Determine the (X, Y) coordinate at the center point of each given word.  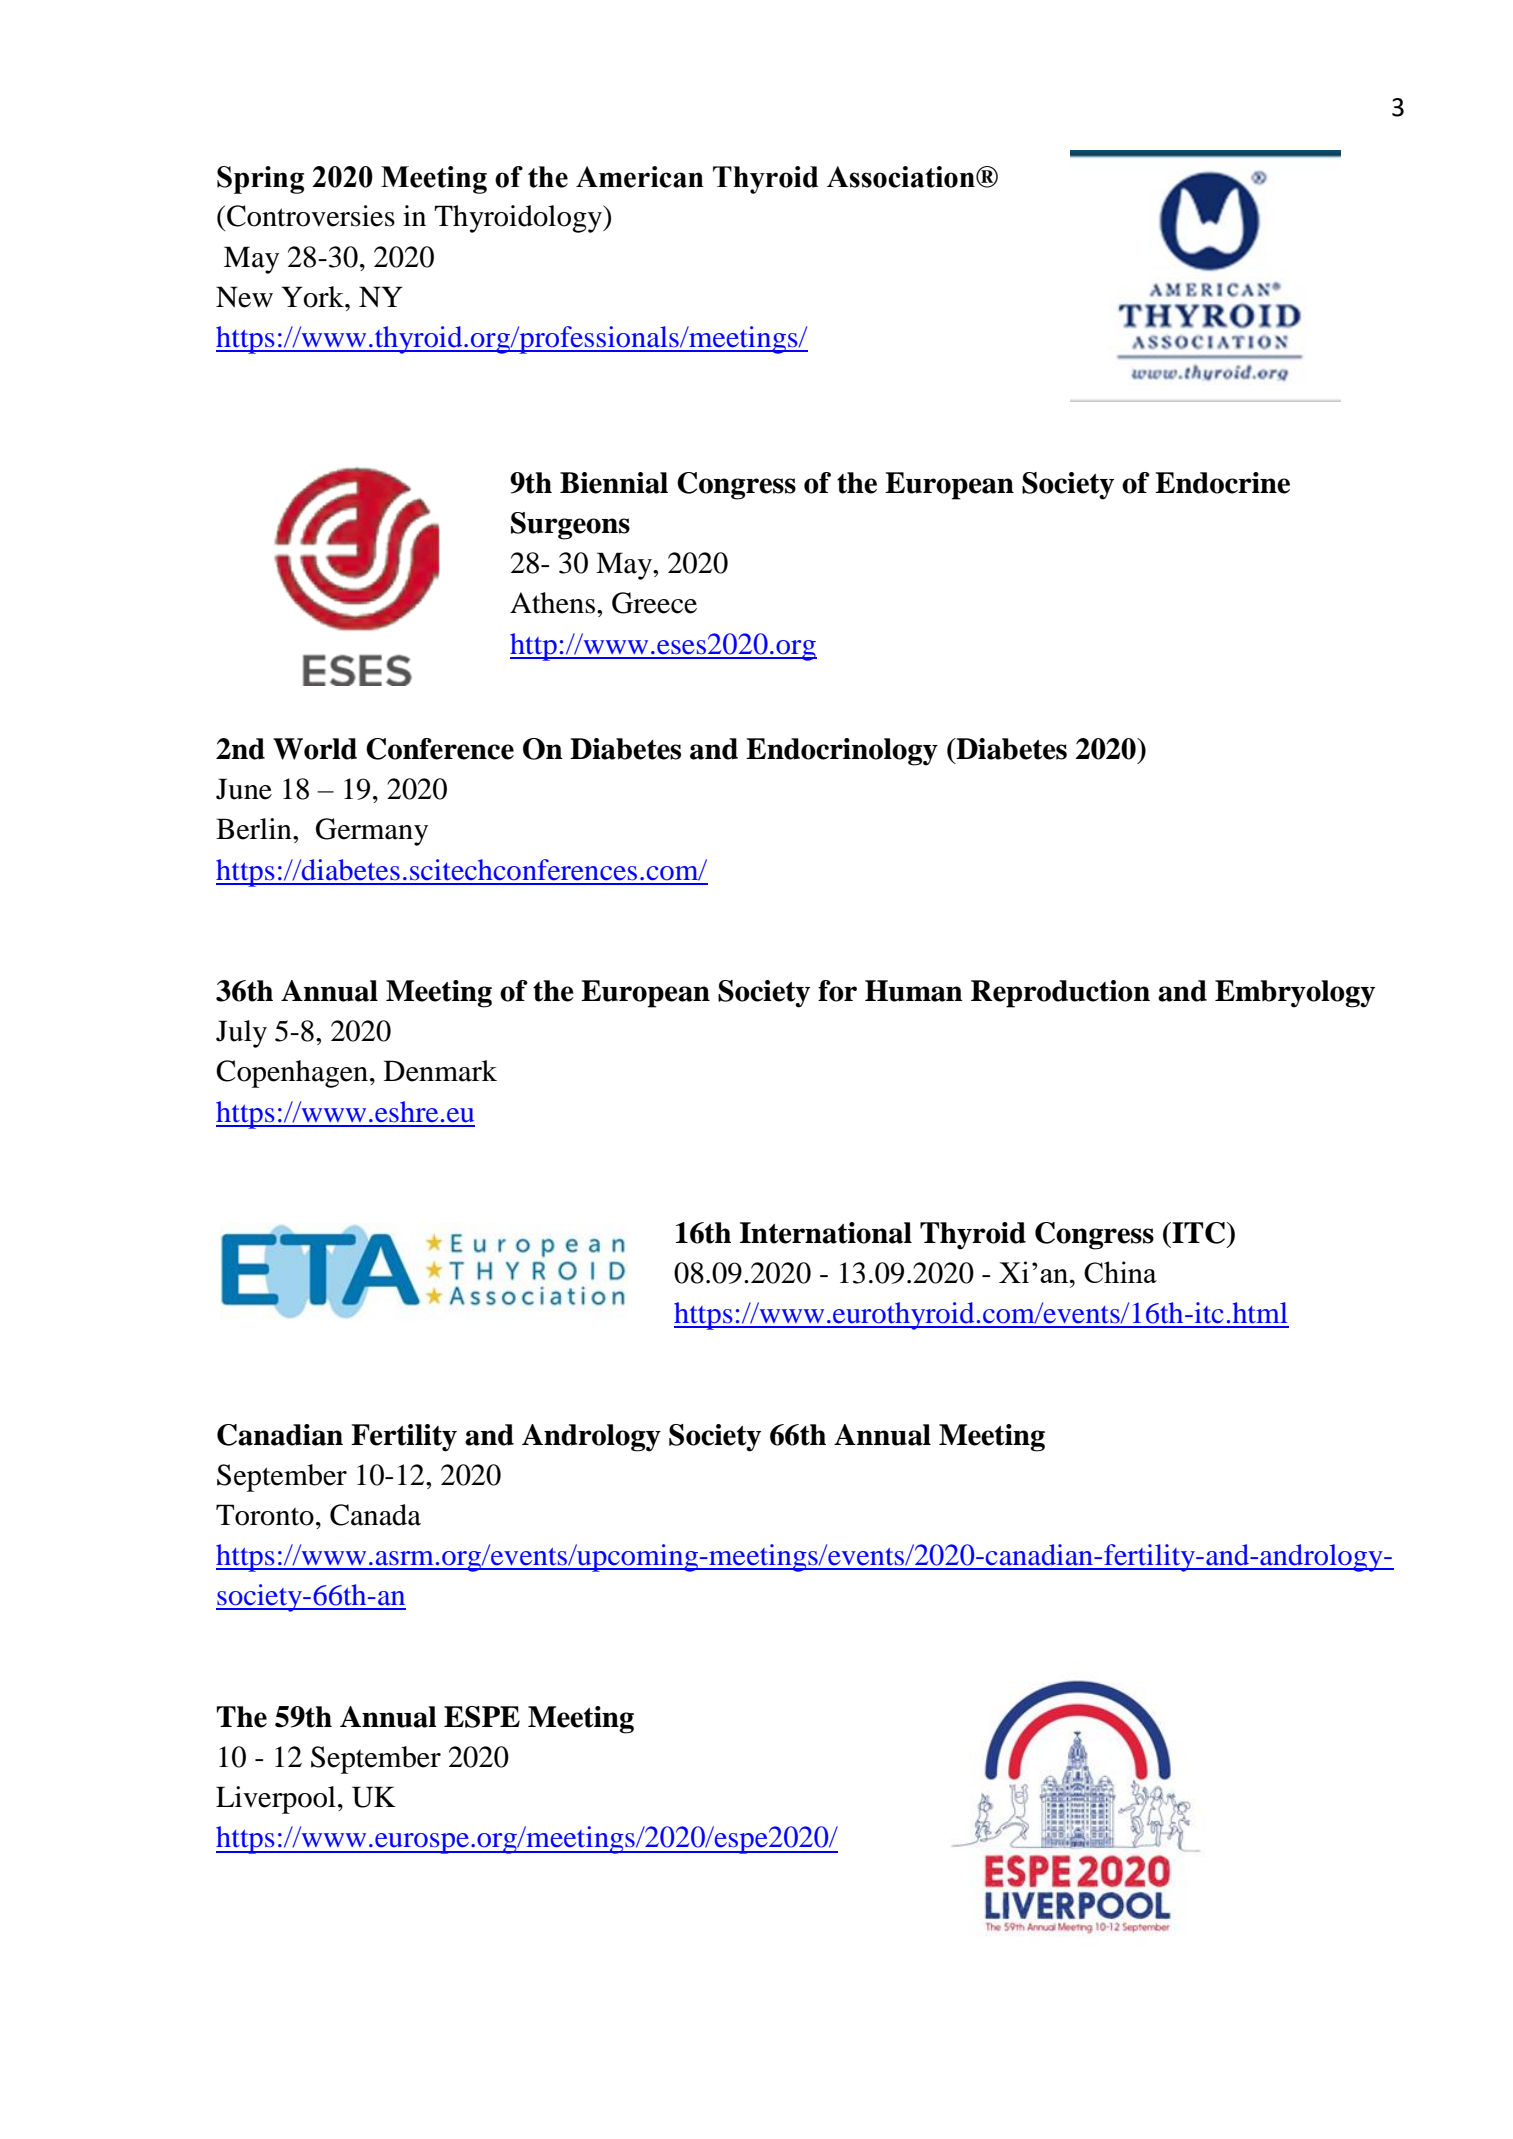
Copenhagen (292, 1074)
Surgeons (570, 526)
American (640, 177)
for (837, 991)
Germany (372, 832)
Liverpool (276, 1800)
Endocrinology (842, 752)
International (826, 1233)
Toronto (265, 1515)
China (1120, 1272)
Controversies (311, 216)
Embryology (1295, 994)
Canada (375, 1515)
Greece (654, 603)
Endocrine (1222, 483)
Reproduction (1060, 994)
